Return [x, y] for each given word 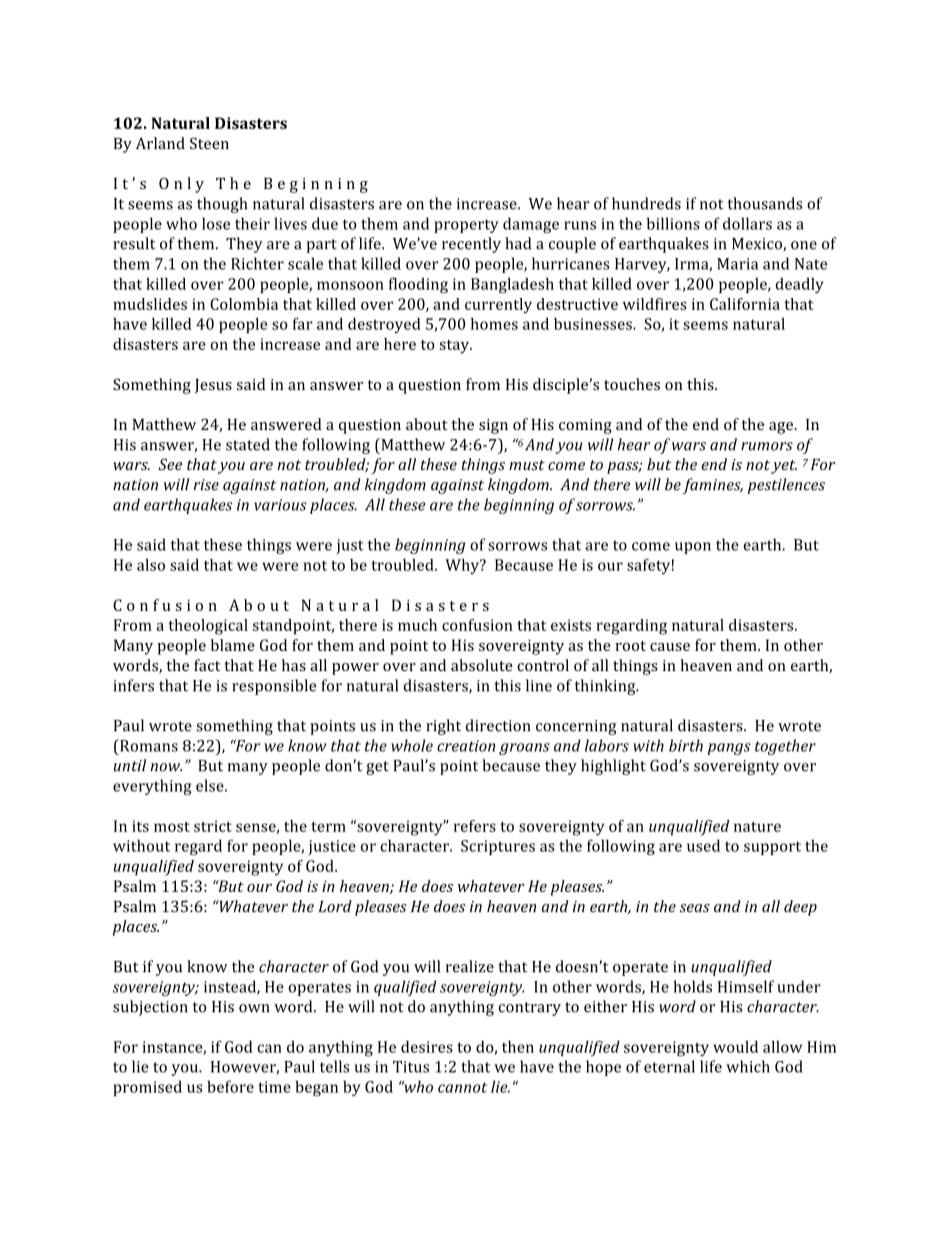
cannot [462, 1087]
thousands [765, 203]
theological [208, 627]
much [417, 625]
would [735, 1047]
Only [181, 185]
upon [693, 548]
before [230, 1086]
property [466, 226]
